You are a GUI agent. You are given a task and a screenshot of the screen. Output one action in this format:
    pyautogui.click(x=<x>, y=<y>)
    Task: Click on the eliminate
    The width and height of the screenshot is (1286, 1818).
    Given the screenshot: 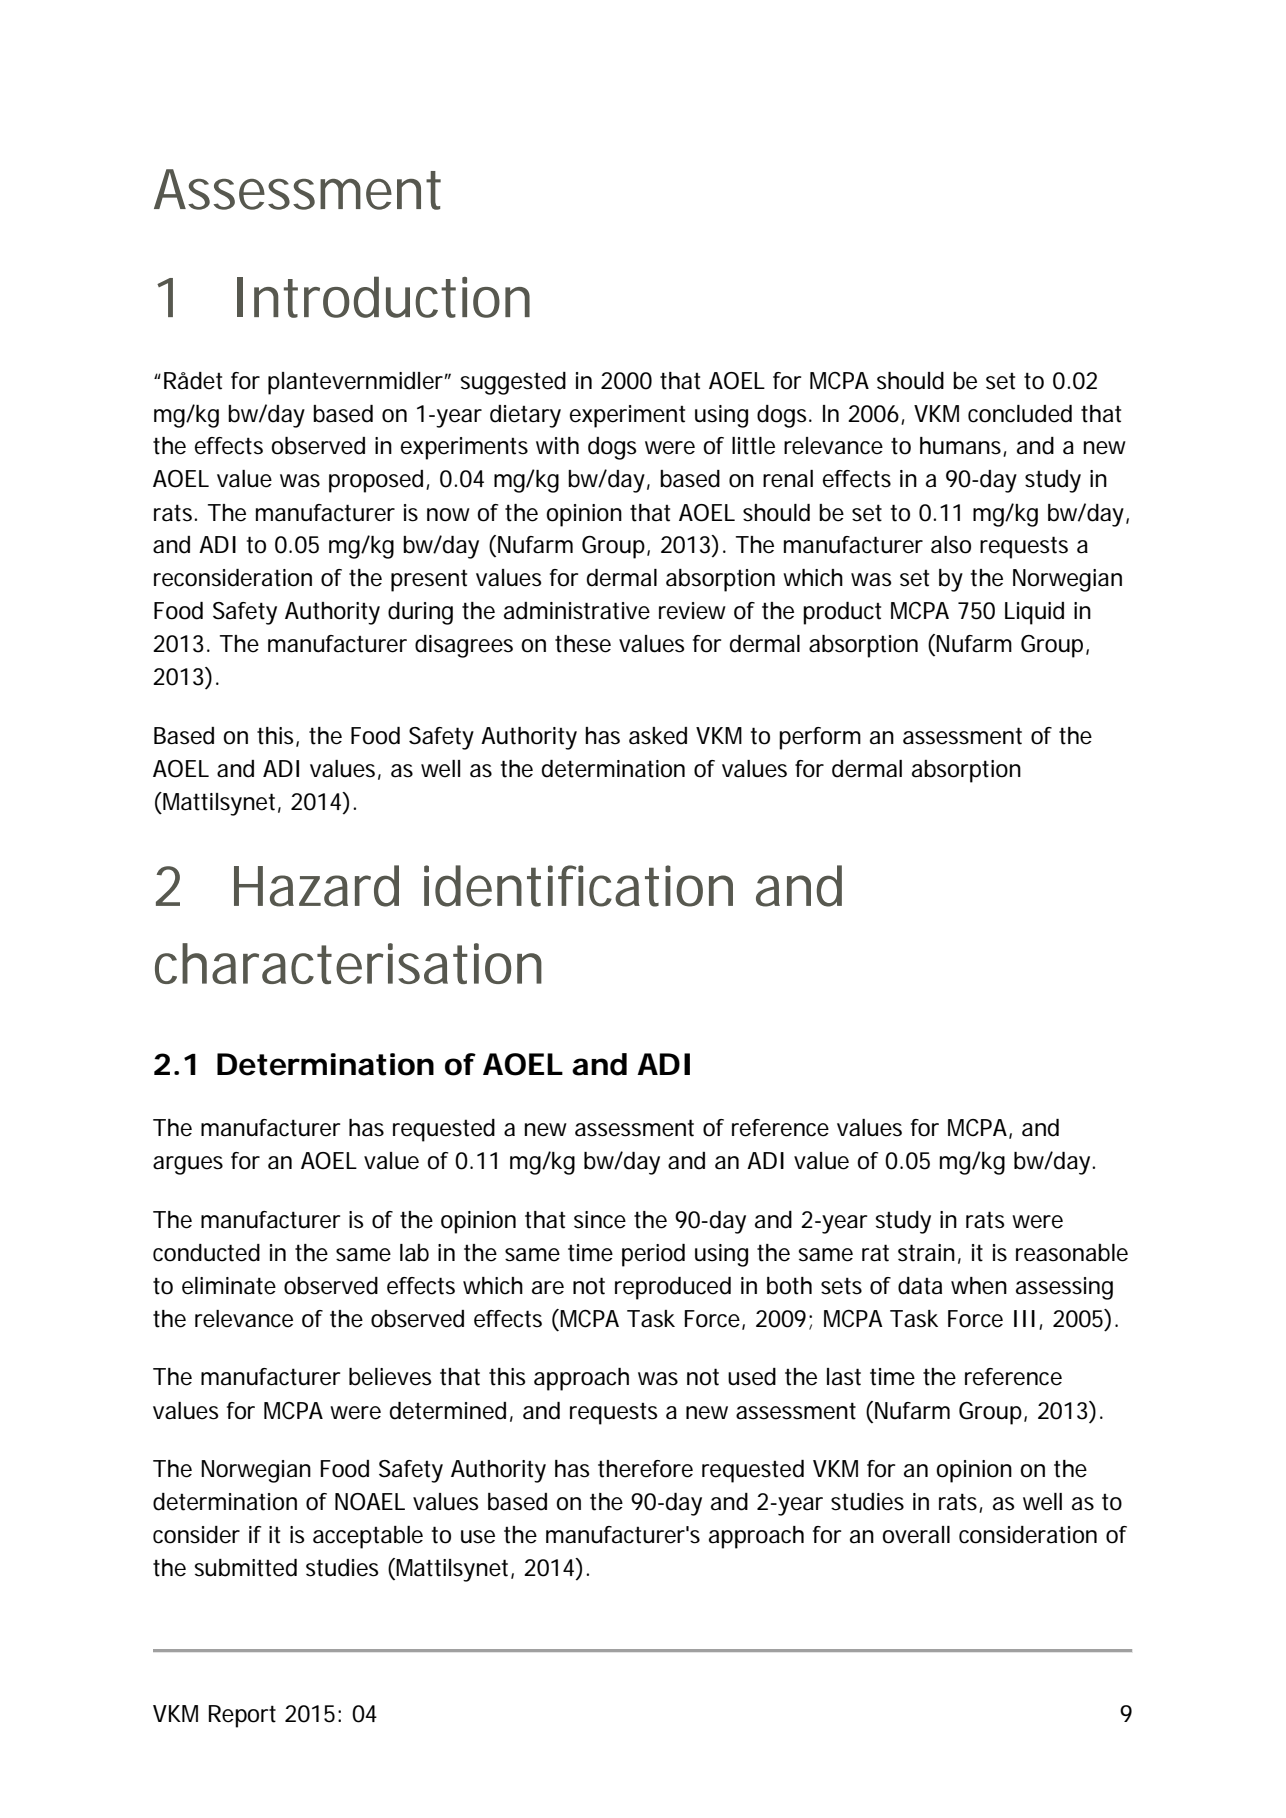 What is the action you would take?
    pyautogui.click(x=229, y=1286)
